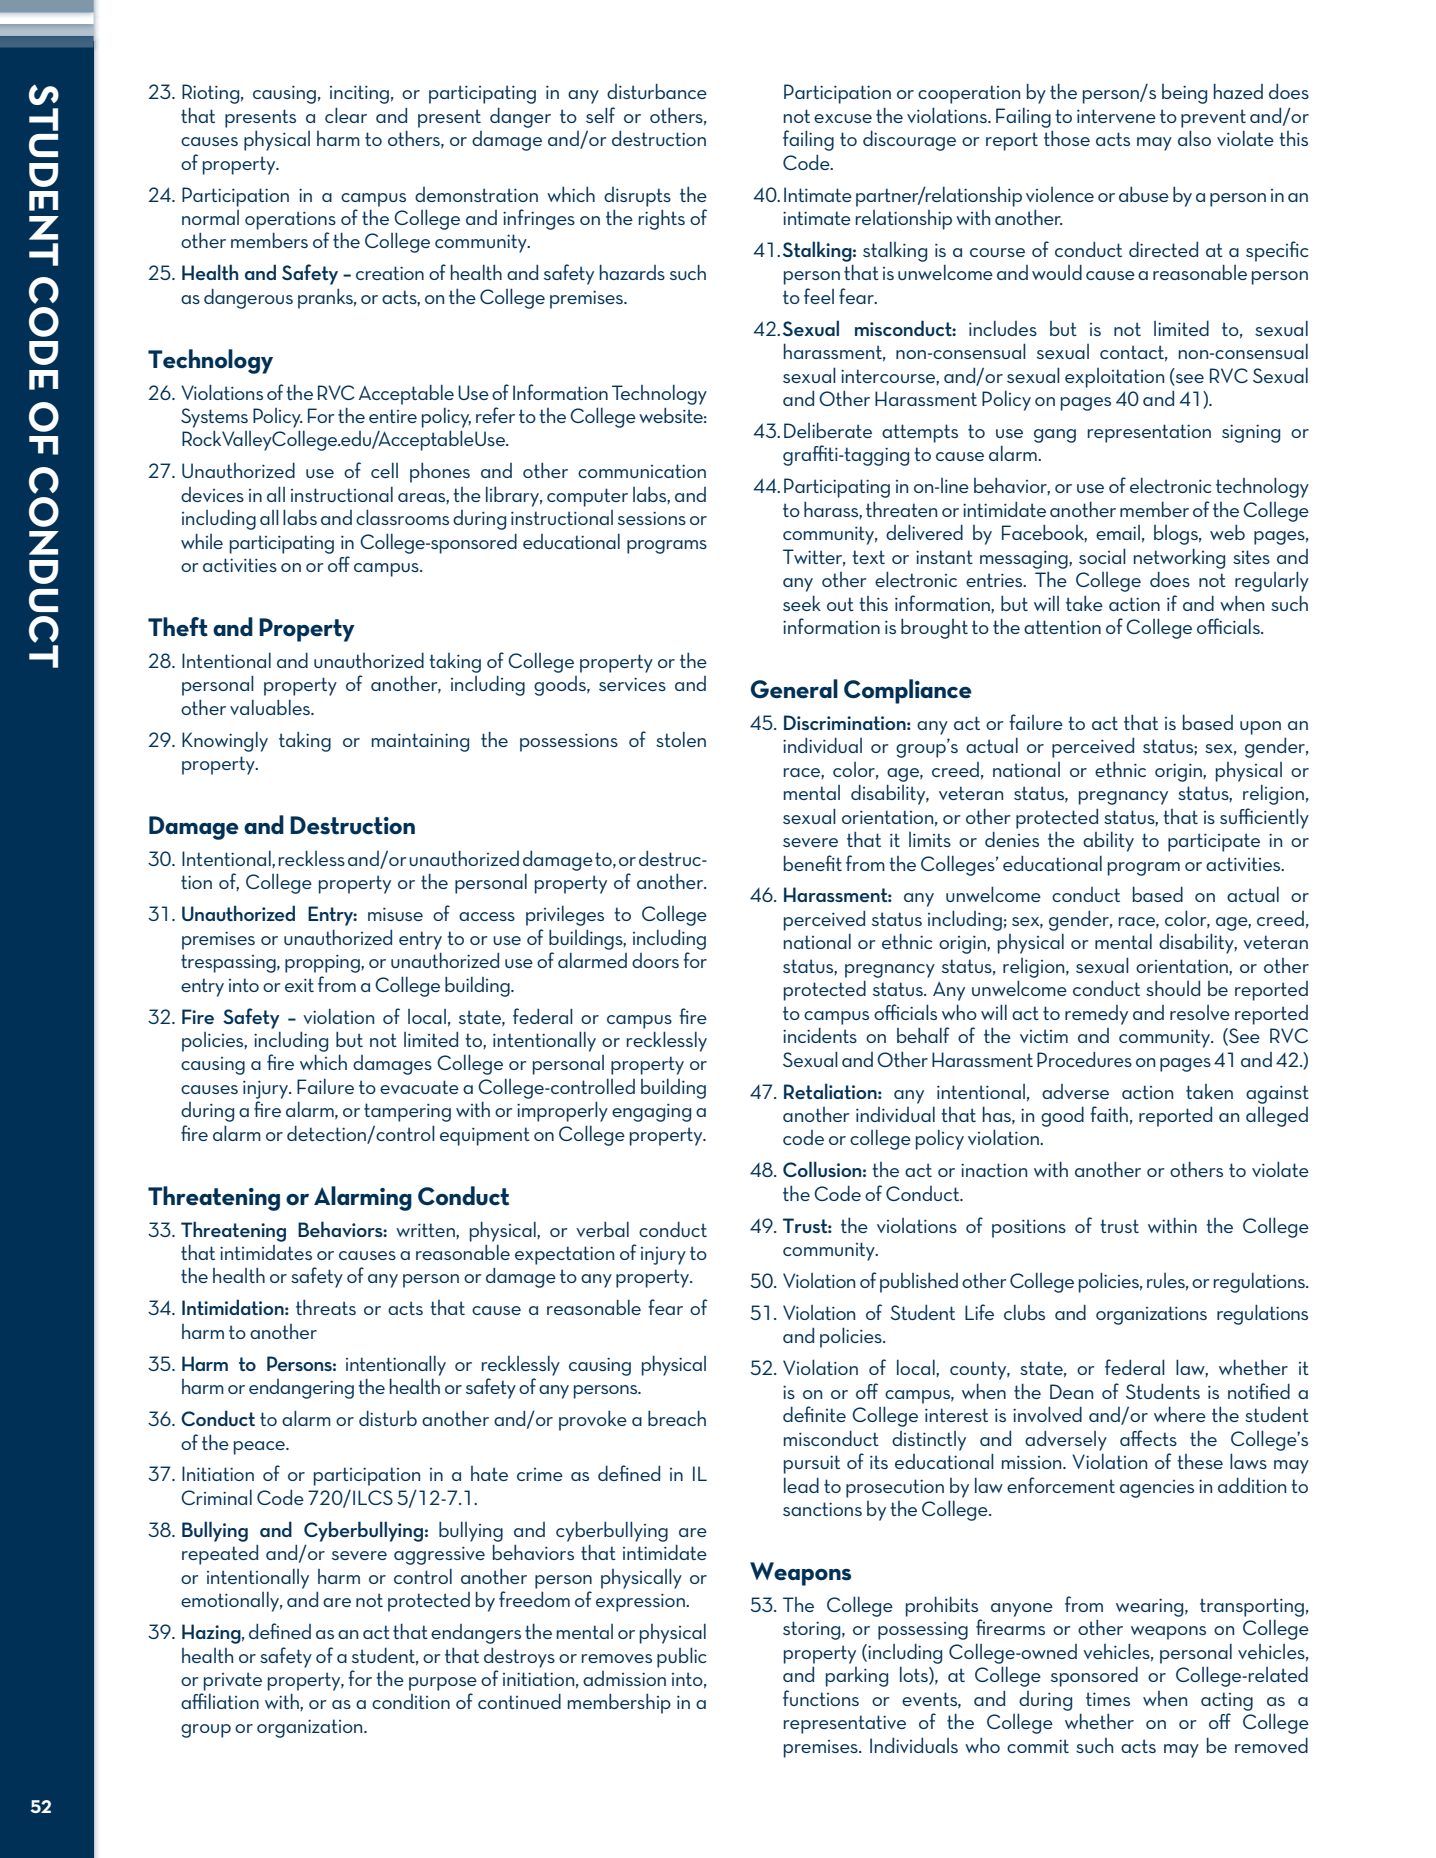  What do you see at coordinates (637, 197) in the document?
I see `disrupts` at bounding box center [637, 197].
